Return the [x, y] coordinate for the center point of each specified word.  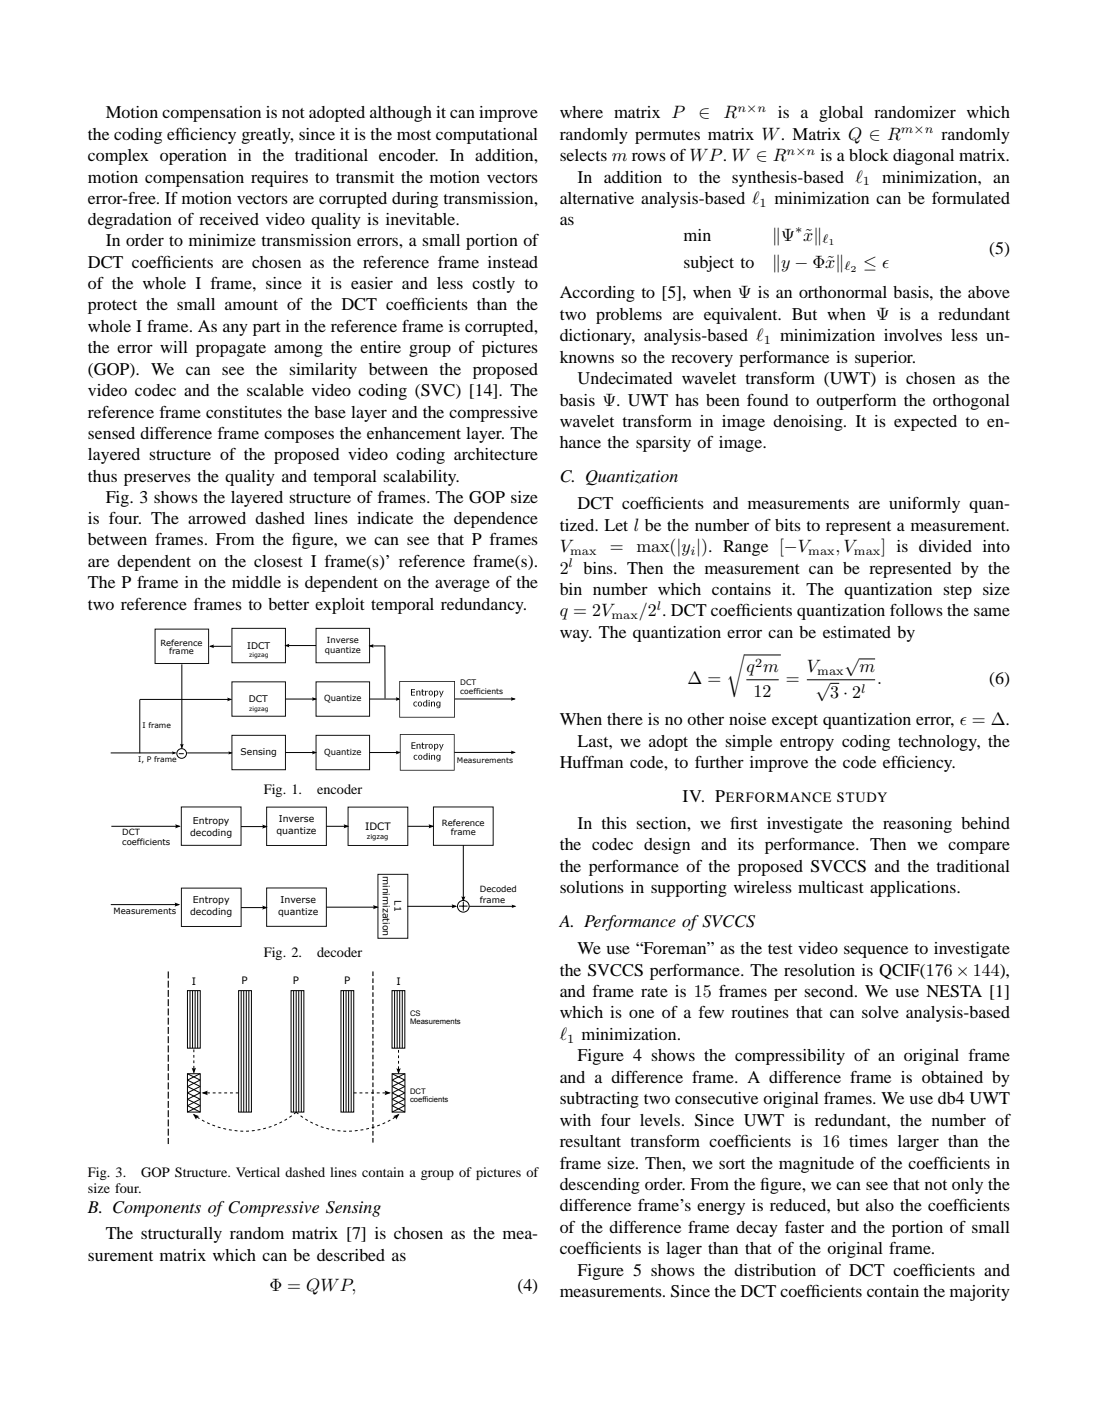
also [880, 1205]
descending [600, 1186]
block [869, 155]
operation [193, 157]
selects [583, 155]
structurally [181, 1235]
